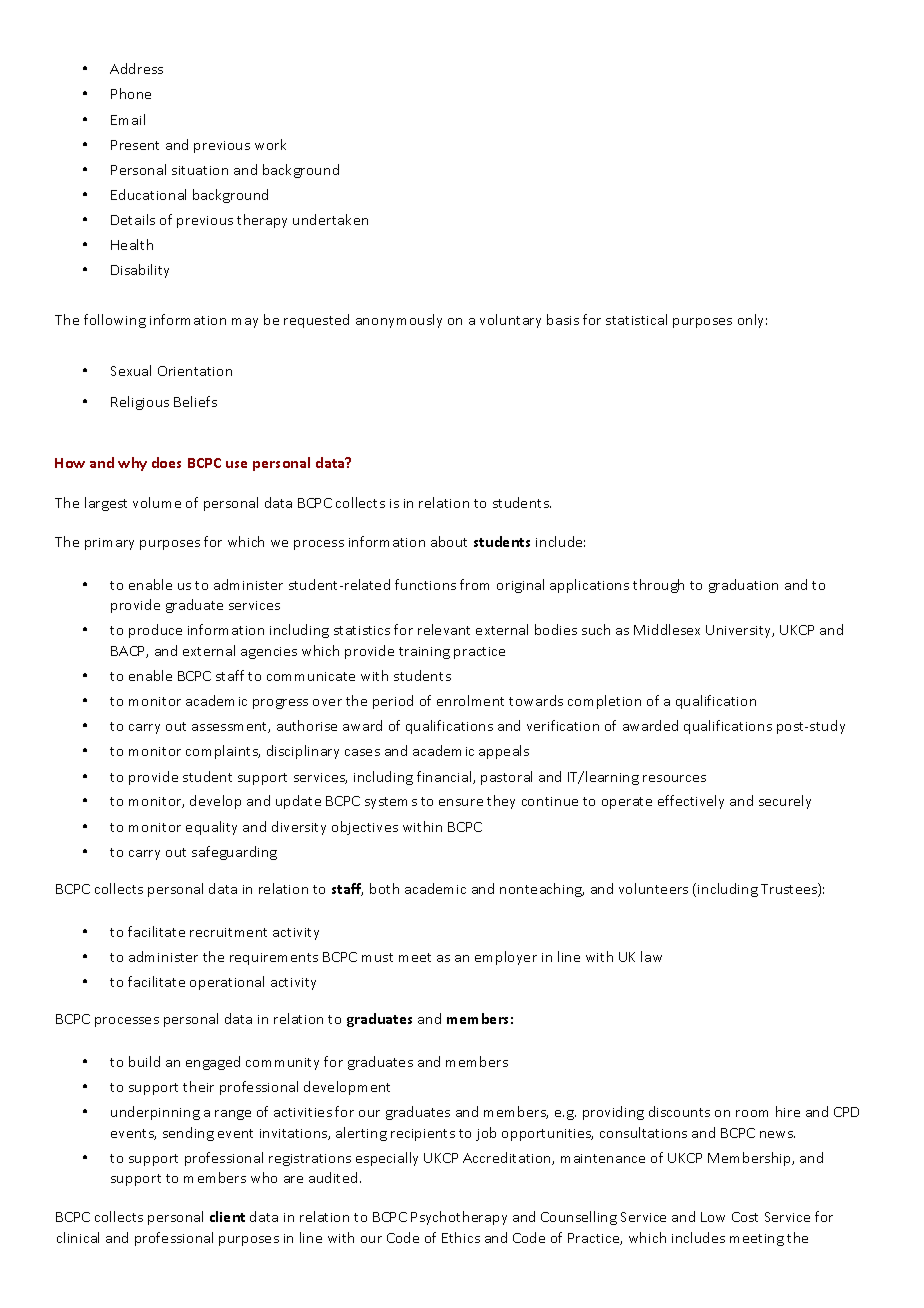 Image resolution: width=924 pixels, height=1308 pixels. Describe the element at coordinates (752, 321) in the screenshot. I see `only` at that location.
